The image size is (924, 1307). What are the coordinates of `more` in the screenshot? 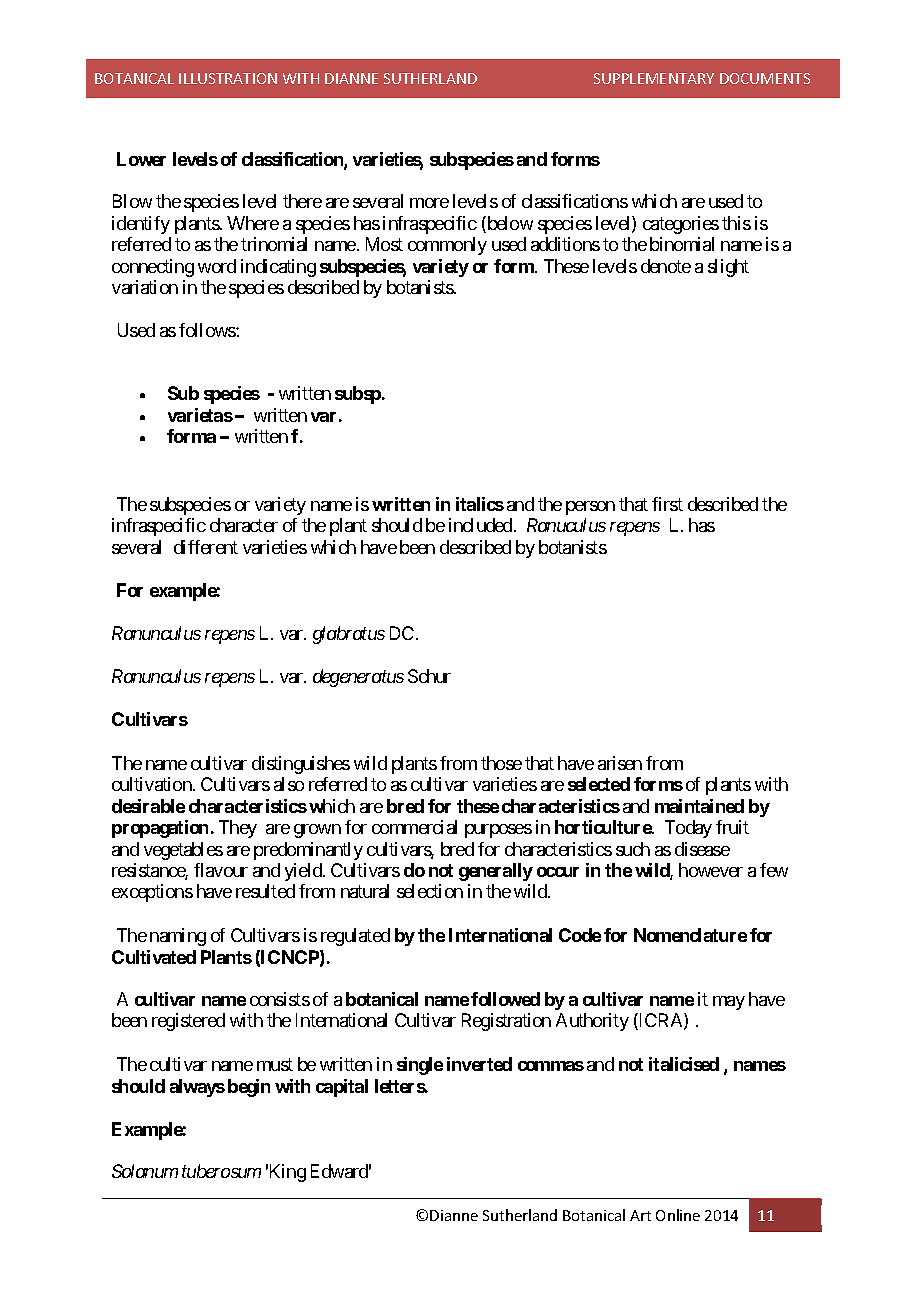 It's located at (429, 203).
